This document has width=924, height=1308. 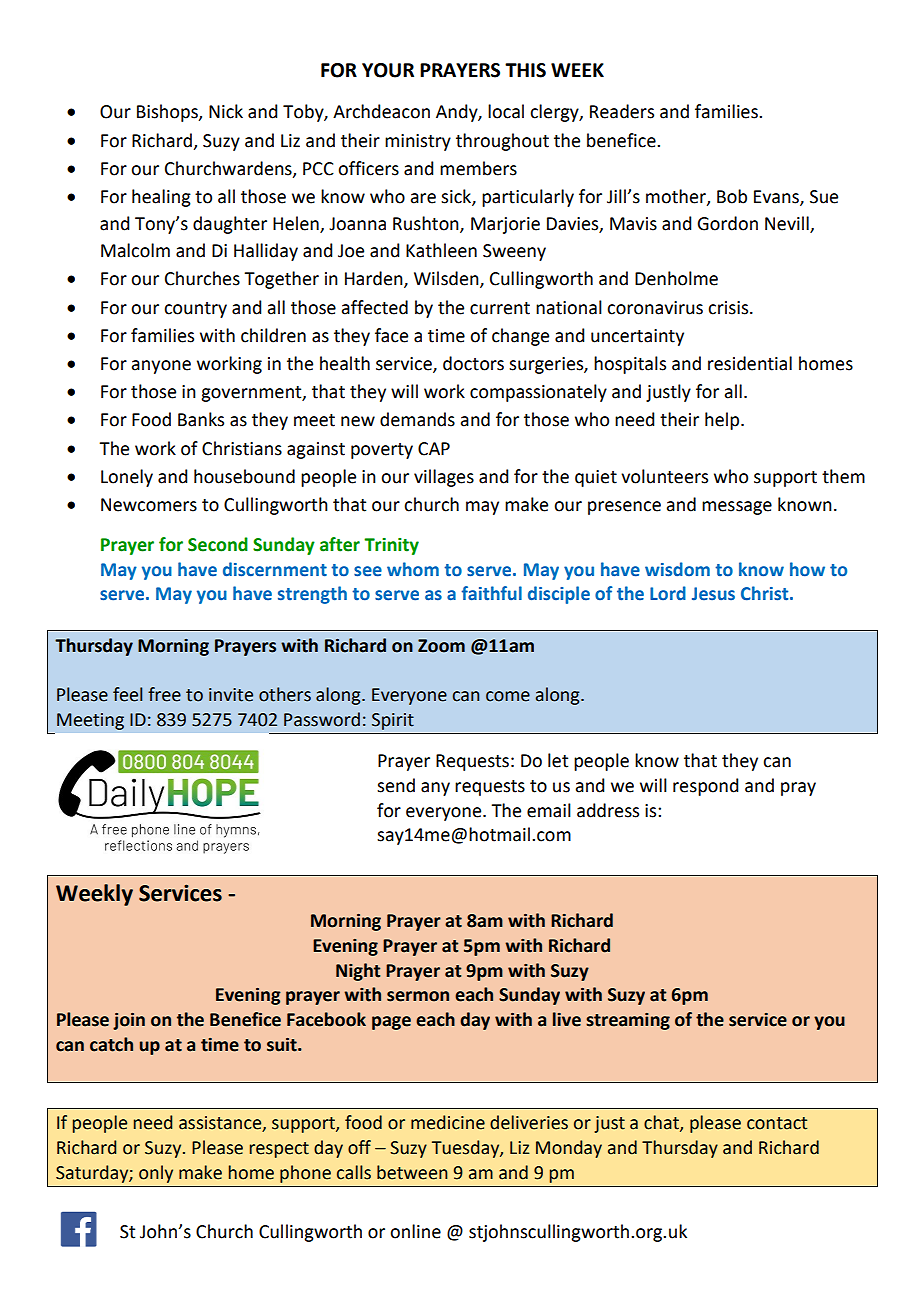 I want to click on respond, so click(x=706, y=787).
